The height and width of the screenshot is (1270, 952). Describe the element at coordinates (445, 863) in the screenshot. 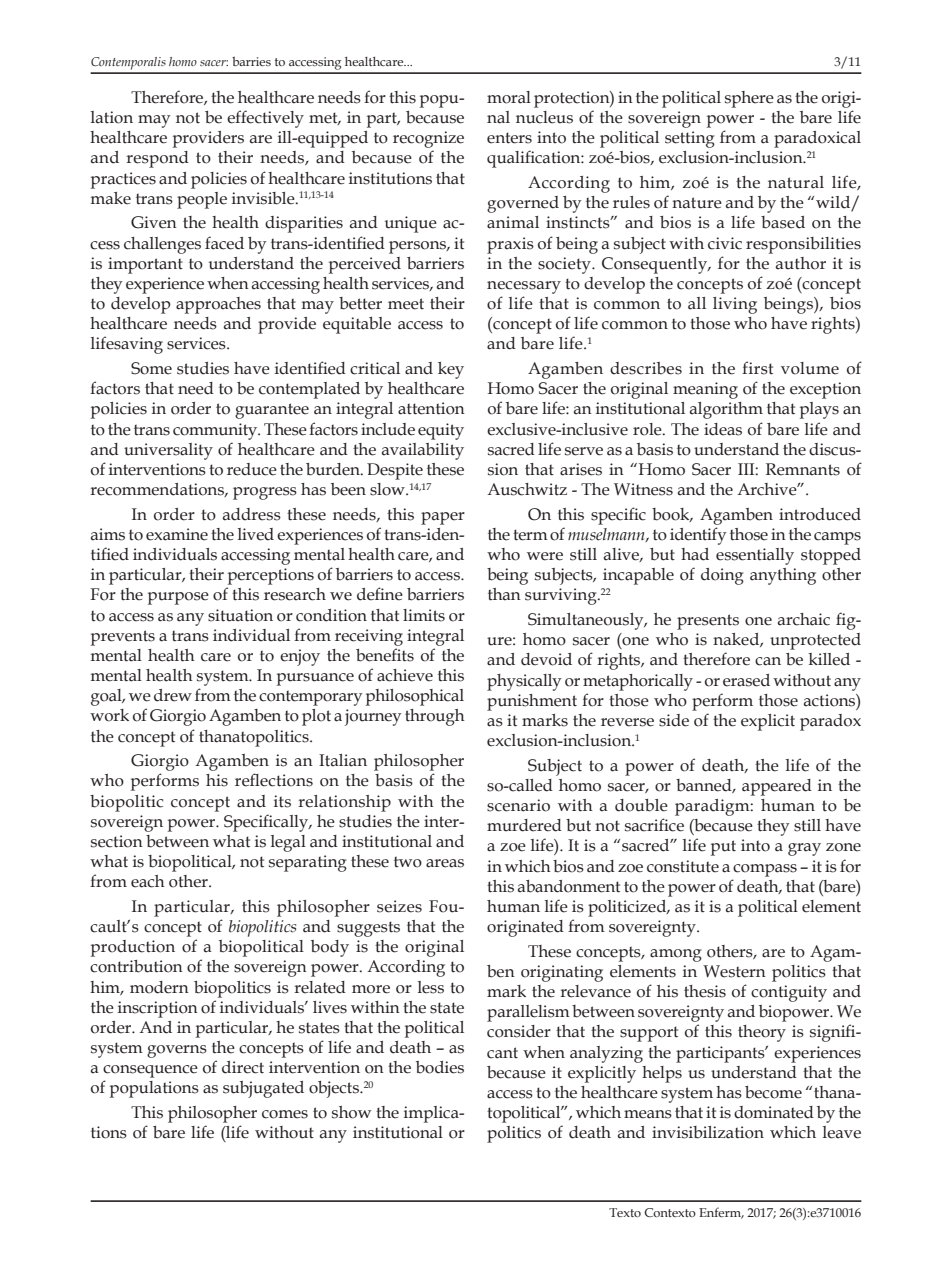

I see `areas` at that location.
